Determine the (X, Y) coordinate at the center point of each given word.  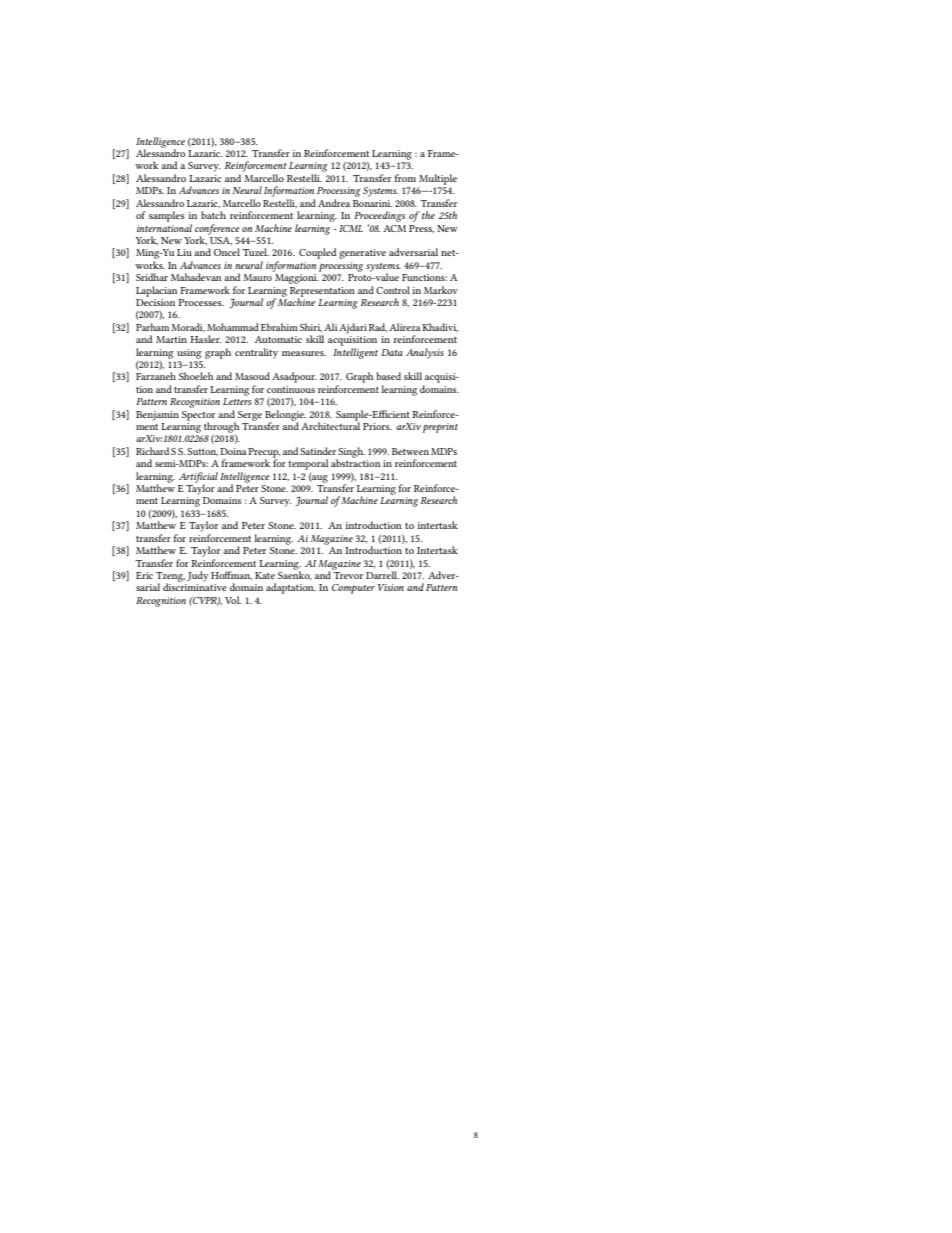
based (388, 376)
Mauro (257, 277)
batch (213, 215)
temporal (308, 464)
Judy (198, 576)
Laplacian (156, 291)
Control (393, 290)
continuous (291, 389)
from (405, 178)
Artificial (198, 478)
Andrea (334, 203)
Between (410, 451)
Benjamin (157, 416)
